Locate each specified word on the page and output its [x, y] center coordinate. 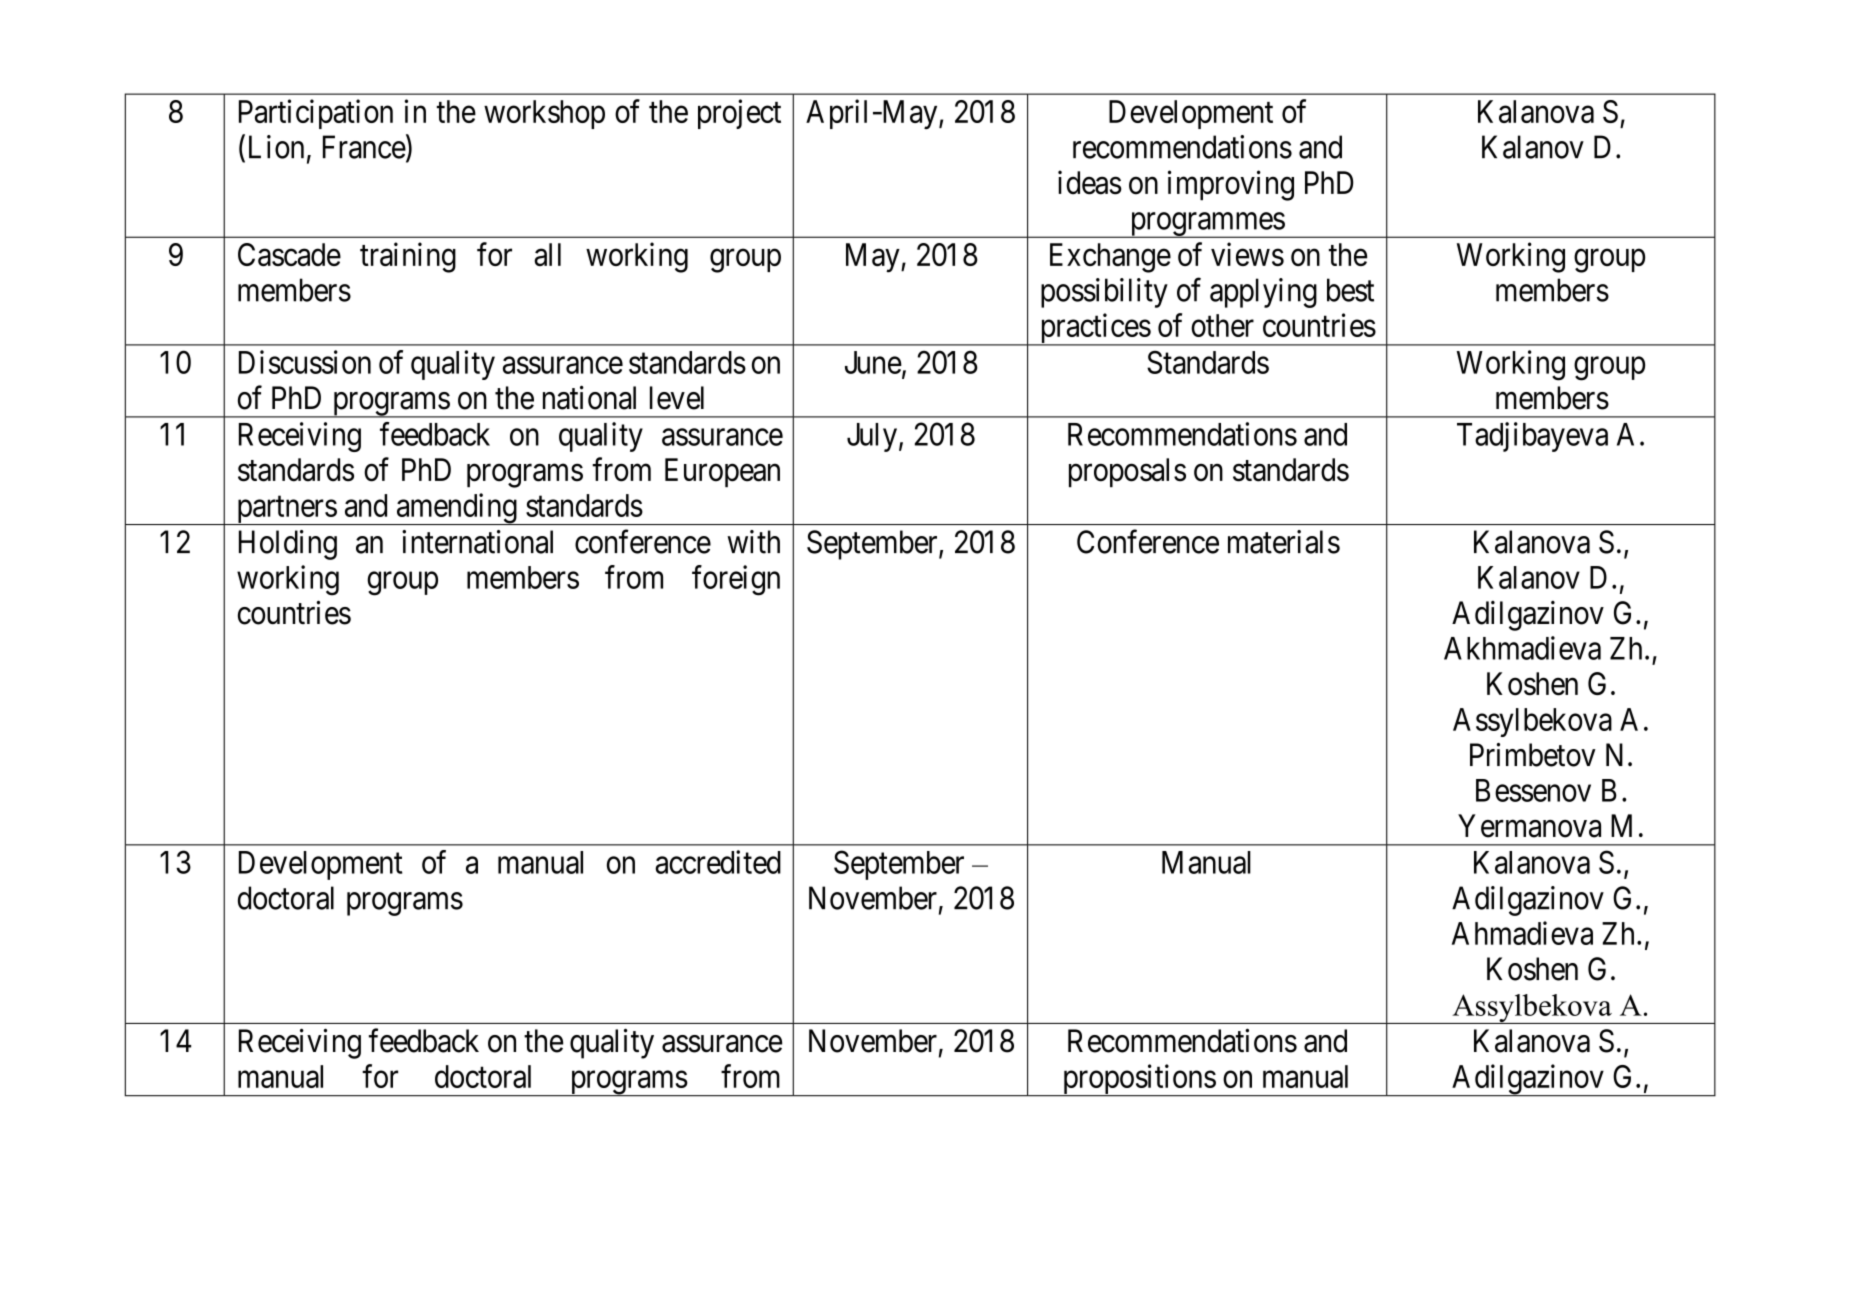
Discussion [305, 362]
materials [1284, 542]
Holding [288, 545]
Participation [316, 114]
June [873, 362]
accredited [718, 862]
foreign [736, 580]
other [1222, 325]
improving [1231, 185]
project [739, 114]
